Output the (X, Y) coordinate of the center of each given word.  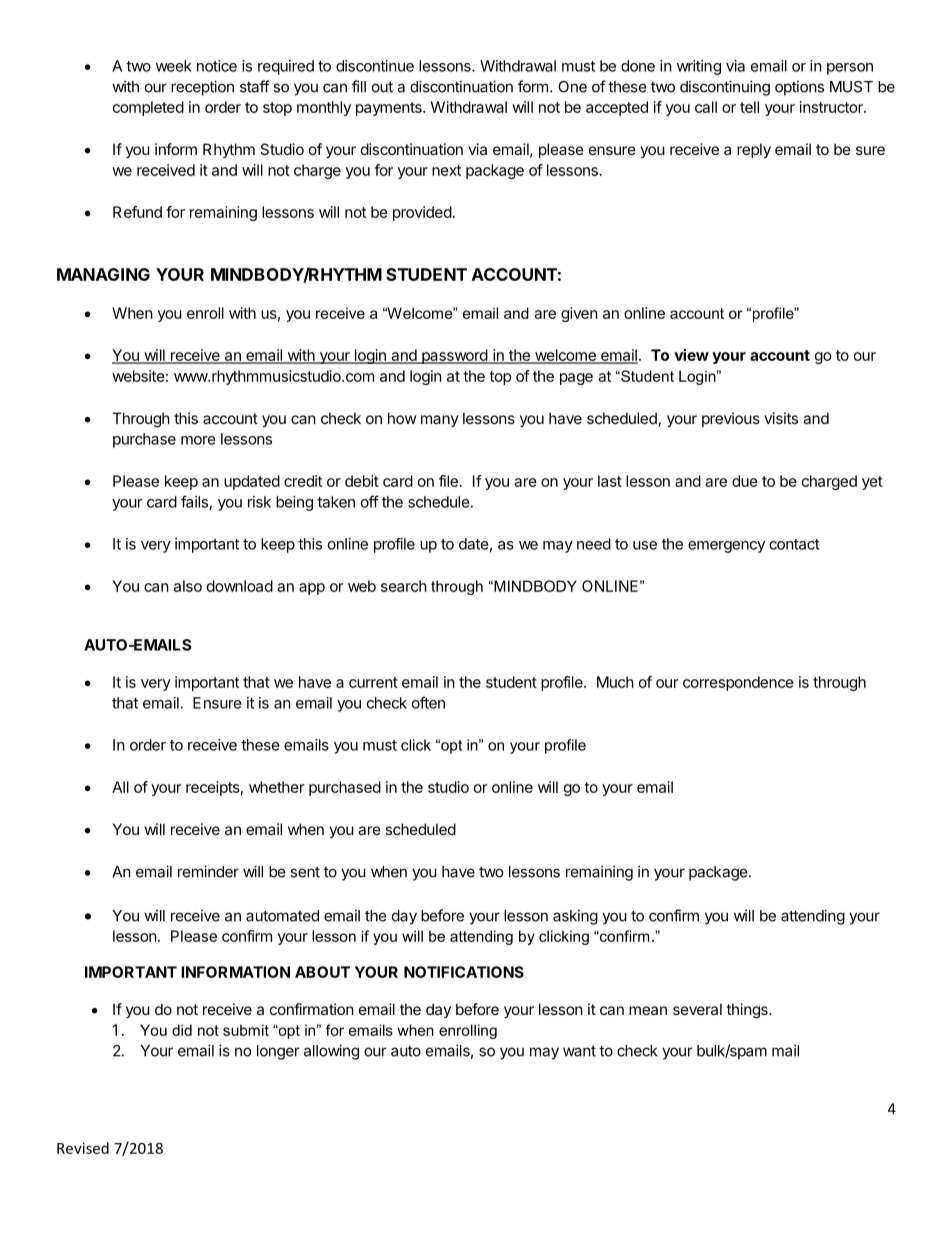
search (404, 586)
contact (794, 544)
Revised (83, 1148)
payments (390, 109)
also (188, 586)
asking (575, 917)
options (799, 88)
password (454, 356)
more (198, 440)
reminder (208, 871)
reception (202, 88)
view (691, 355)
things (748, 1011)
